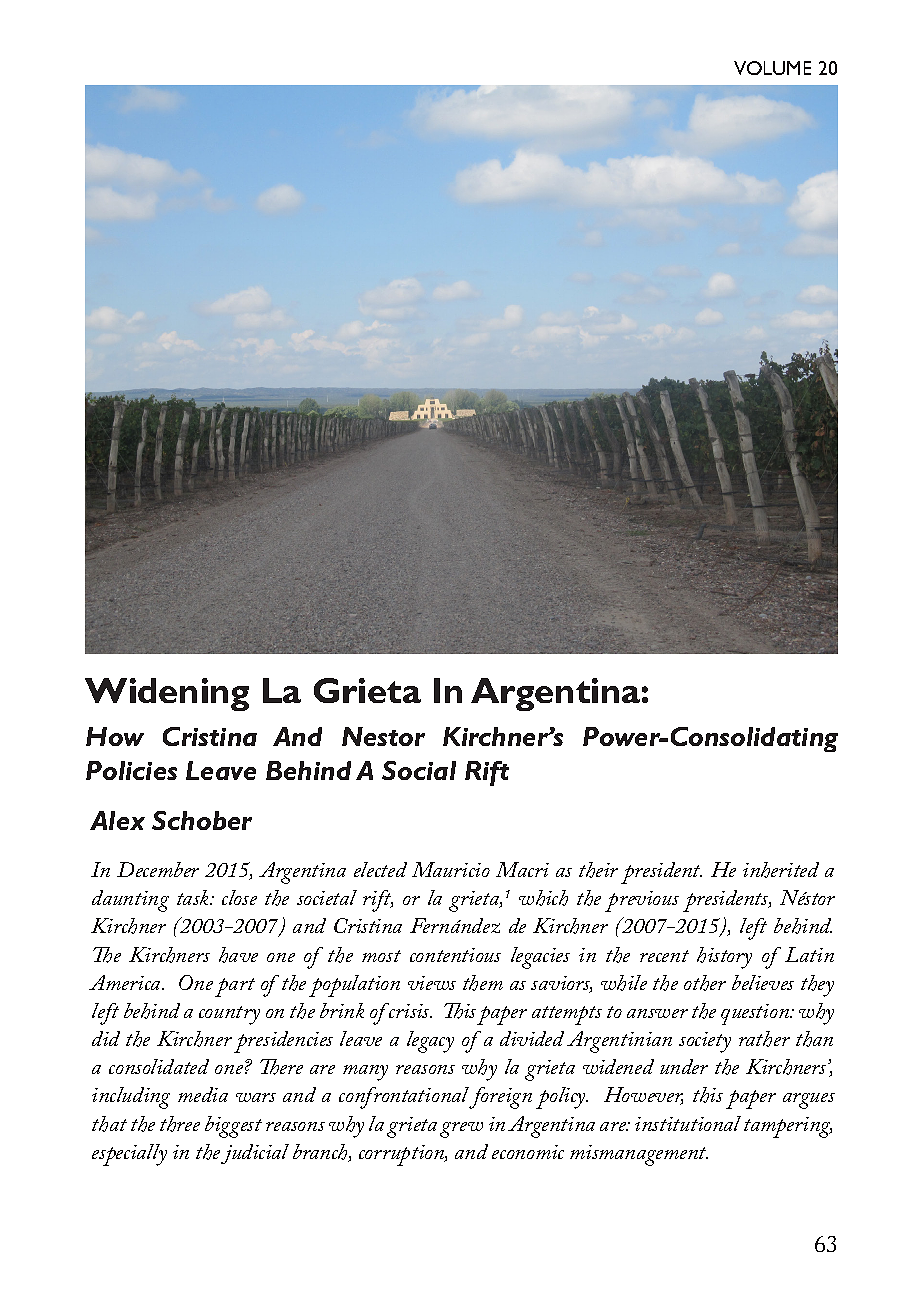  Describe the element at coordinates (451, 869) in the screenshot. I see `Mauricio` at that location.
